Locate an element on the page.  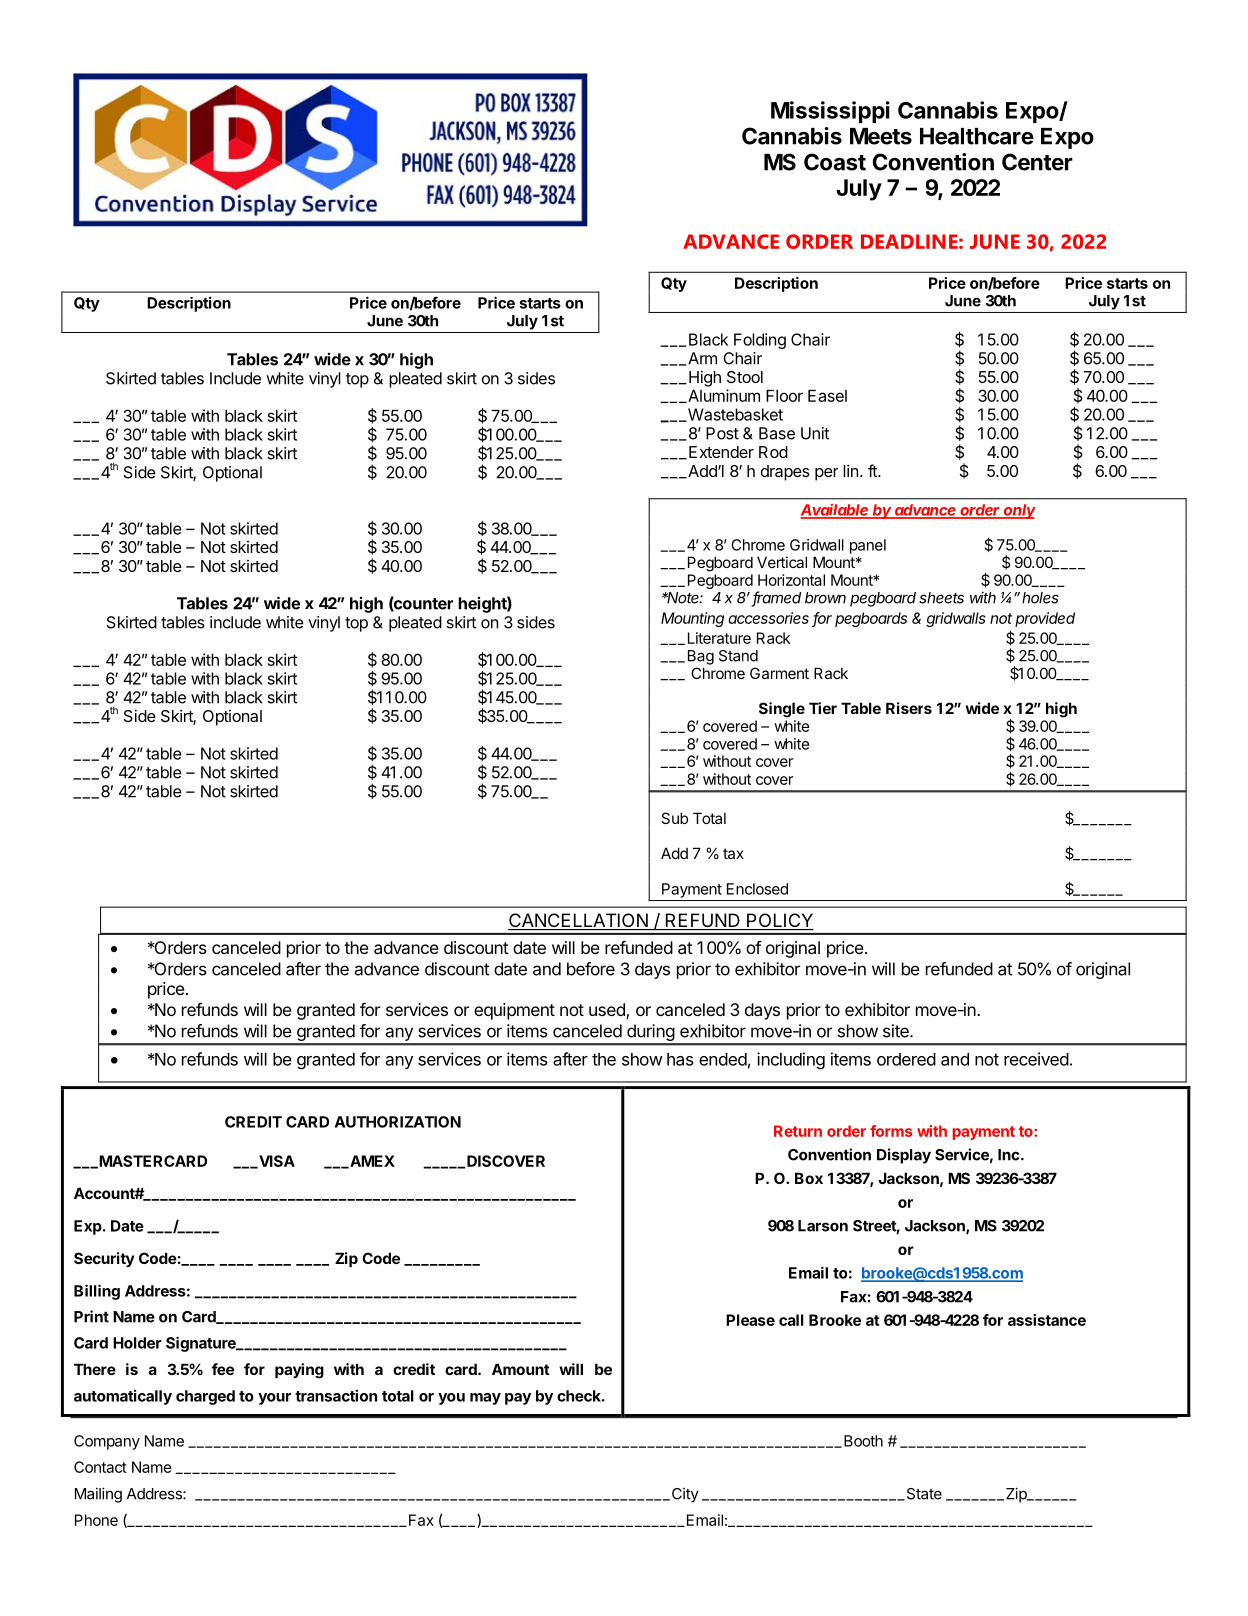
Coast is located at coordinates (835, 162).
